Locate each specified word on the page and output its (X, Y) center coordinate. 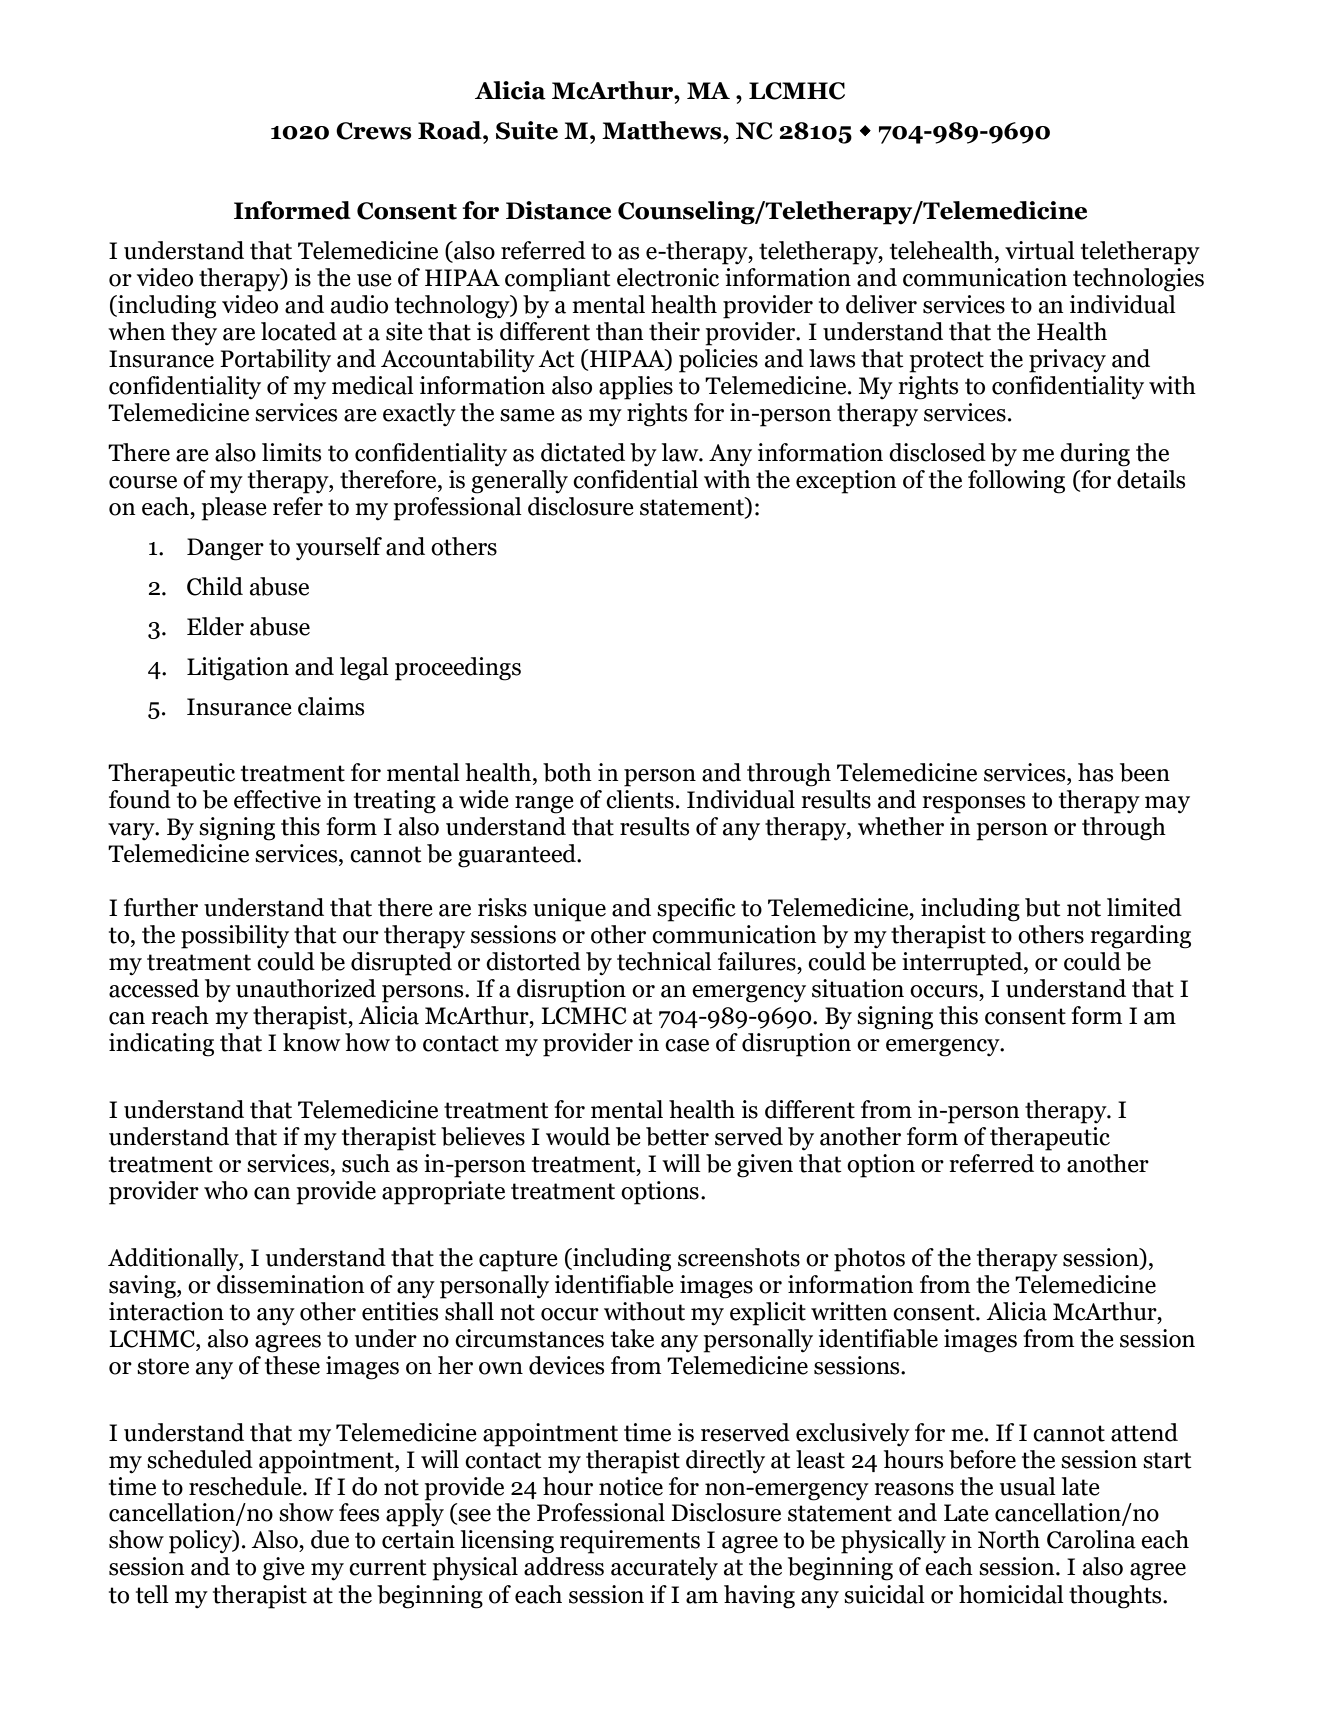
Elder (215, 626)
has (1095, 772)
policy (202, 1542)
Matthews (663, 130)
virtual (1040, 250)
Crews (374, 131)
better (677, 1136)
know (311, 1042)
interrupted (963, 964)
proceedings (458, 669)
